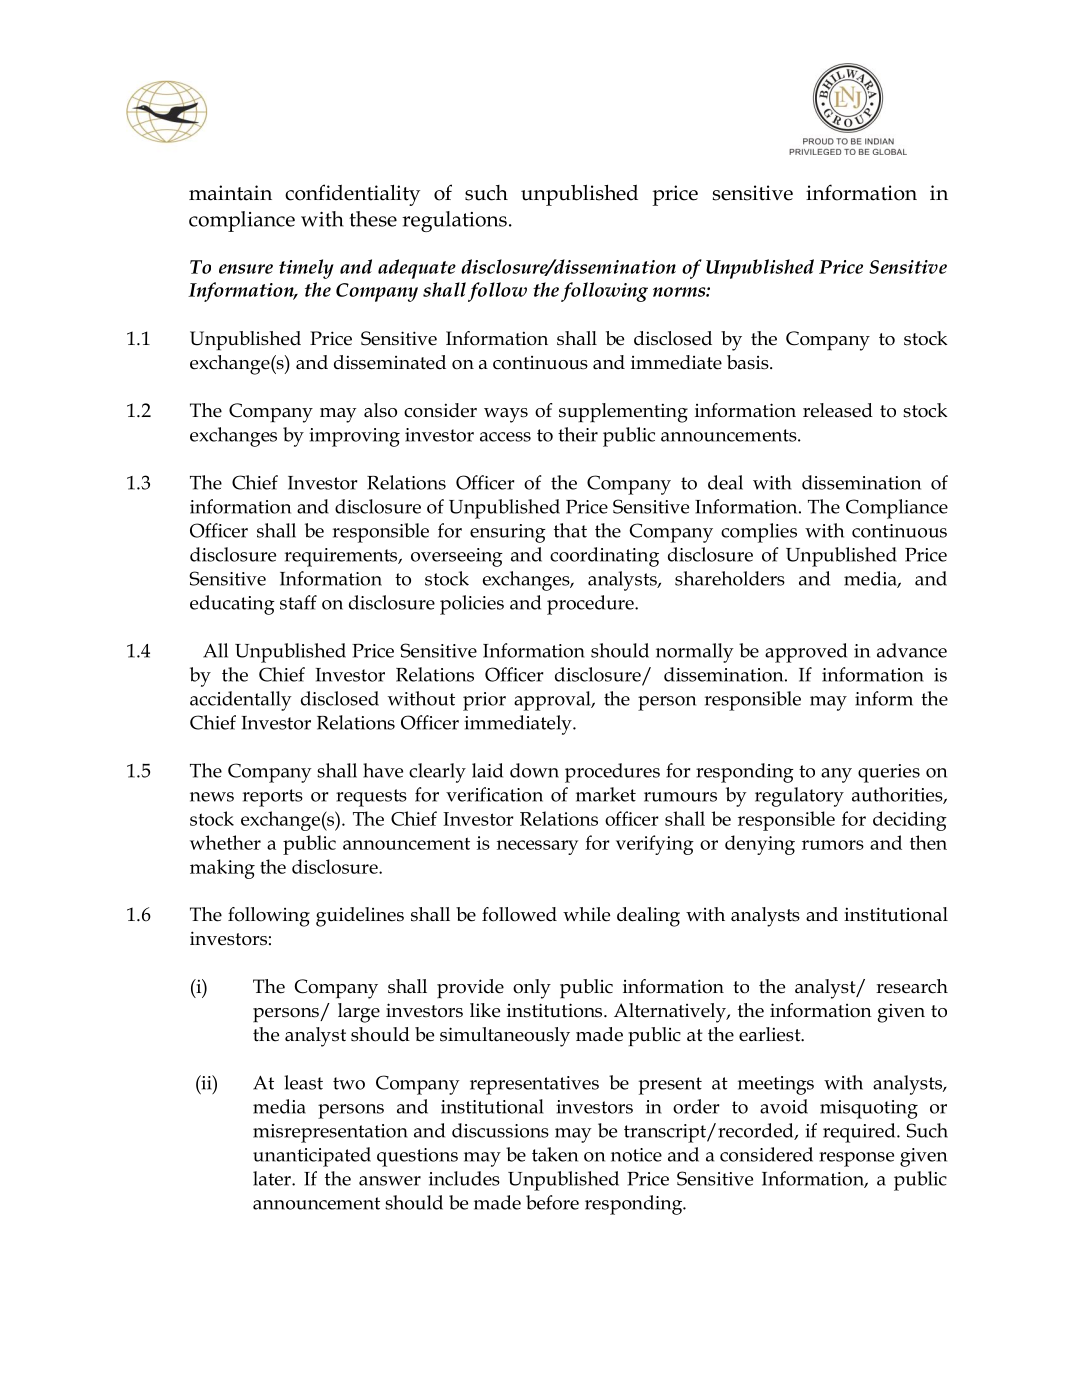 This document has width=1074, height=1390. I want to click on unanticipated, so click(312, 1157).
